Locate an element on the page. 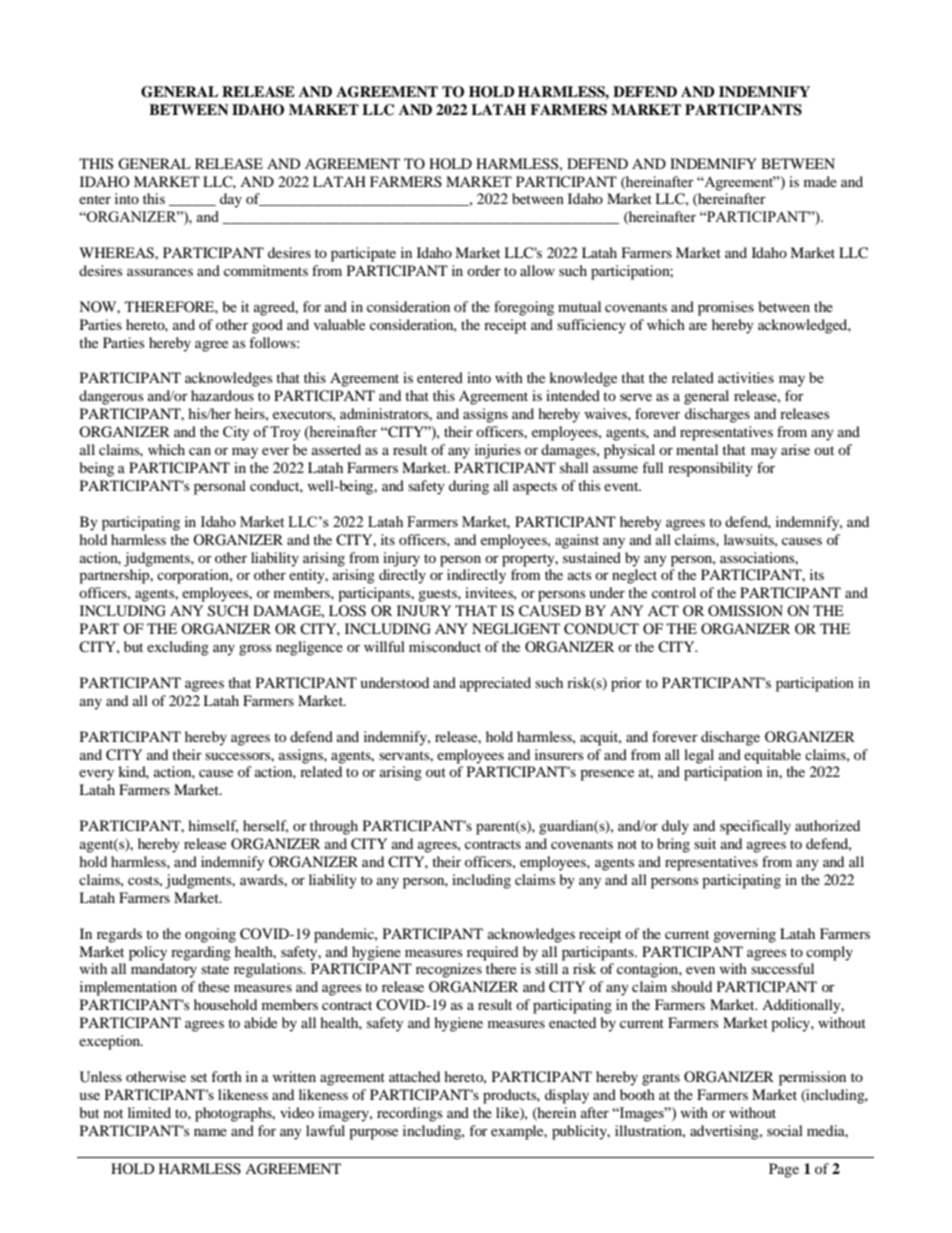 The image size is (952, 1233). order is located at coordinates (484, 270).
